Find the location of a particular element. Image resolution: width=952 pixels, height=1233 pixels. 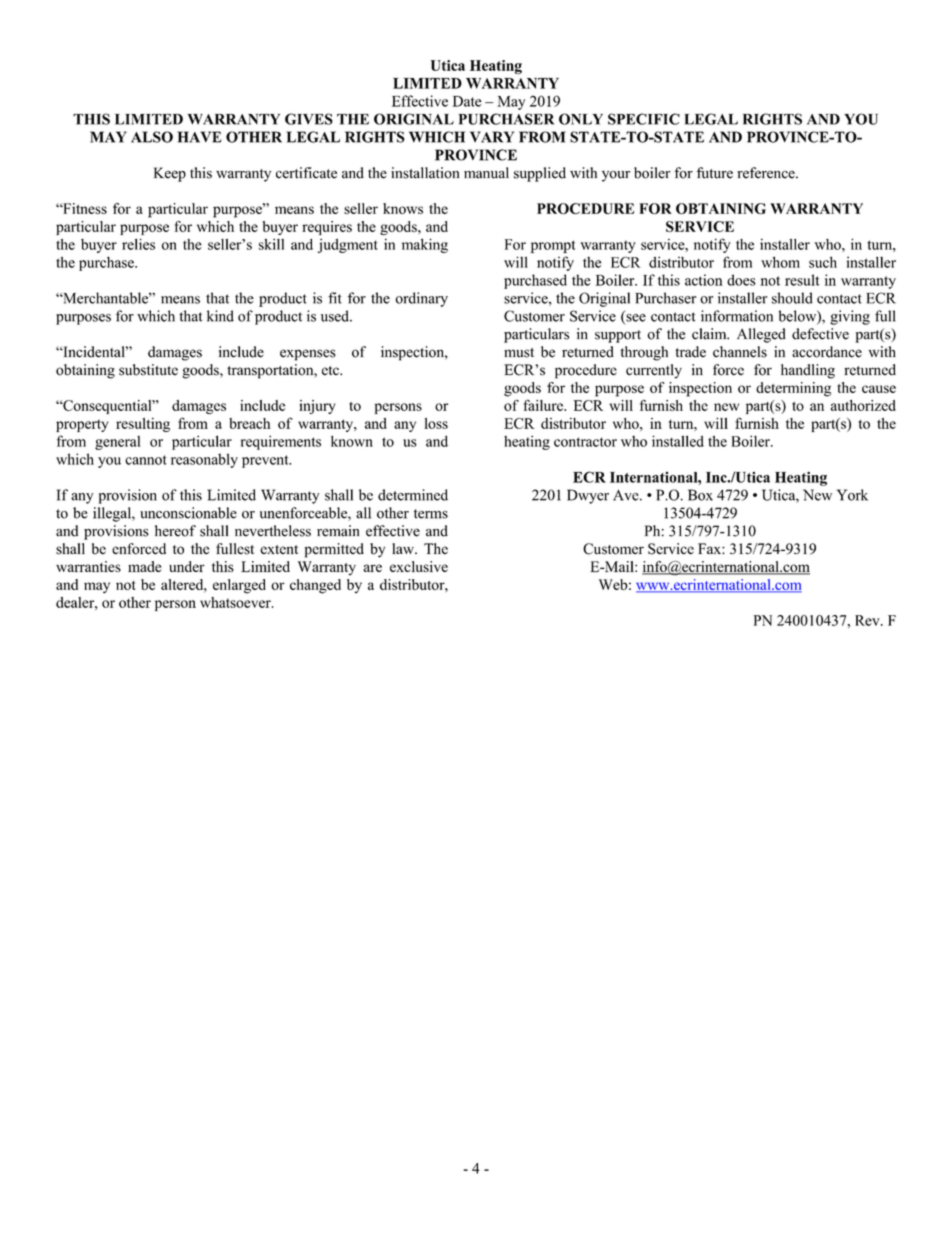

exclusive is located at coordinates (419, 566).
